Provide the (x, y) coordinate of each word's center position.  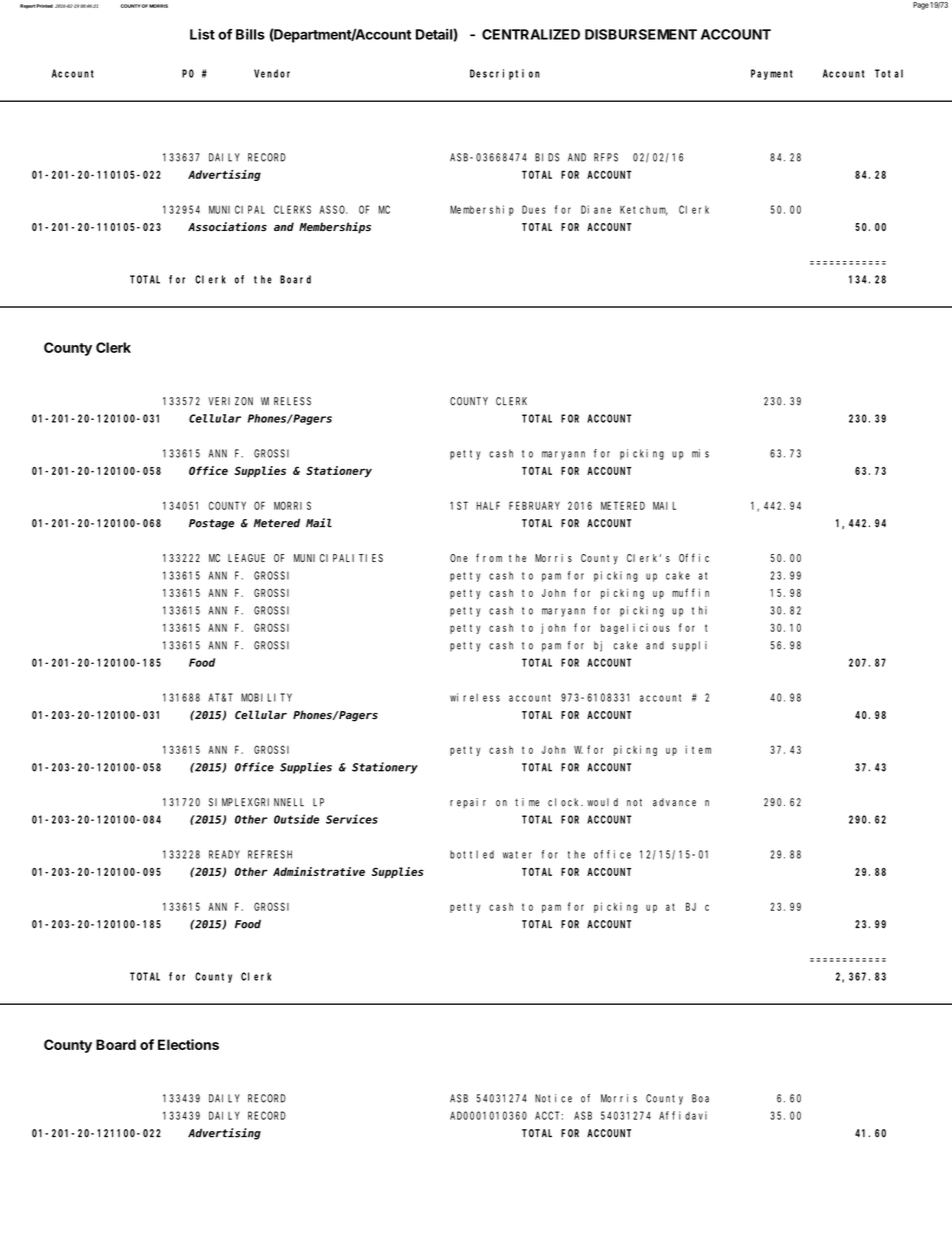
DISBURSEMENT (641, 34)
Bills (250, 34)
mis (700, 453)
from (489, 557)
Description (505, 74)
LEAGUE (246, 558)
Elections (188, 1044)
